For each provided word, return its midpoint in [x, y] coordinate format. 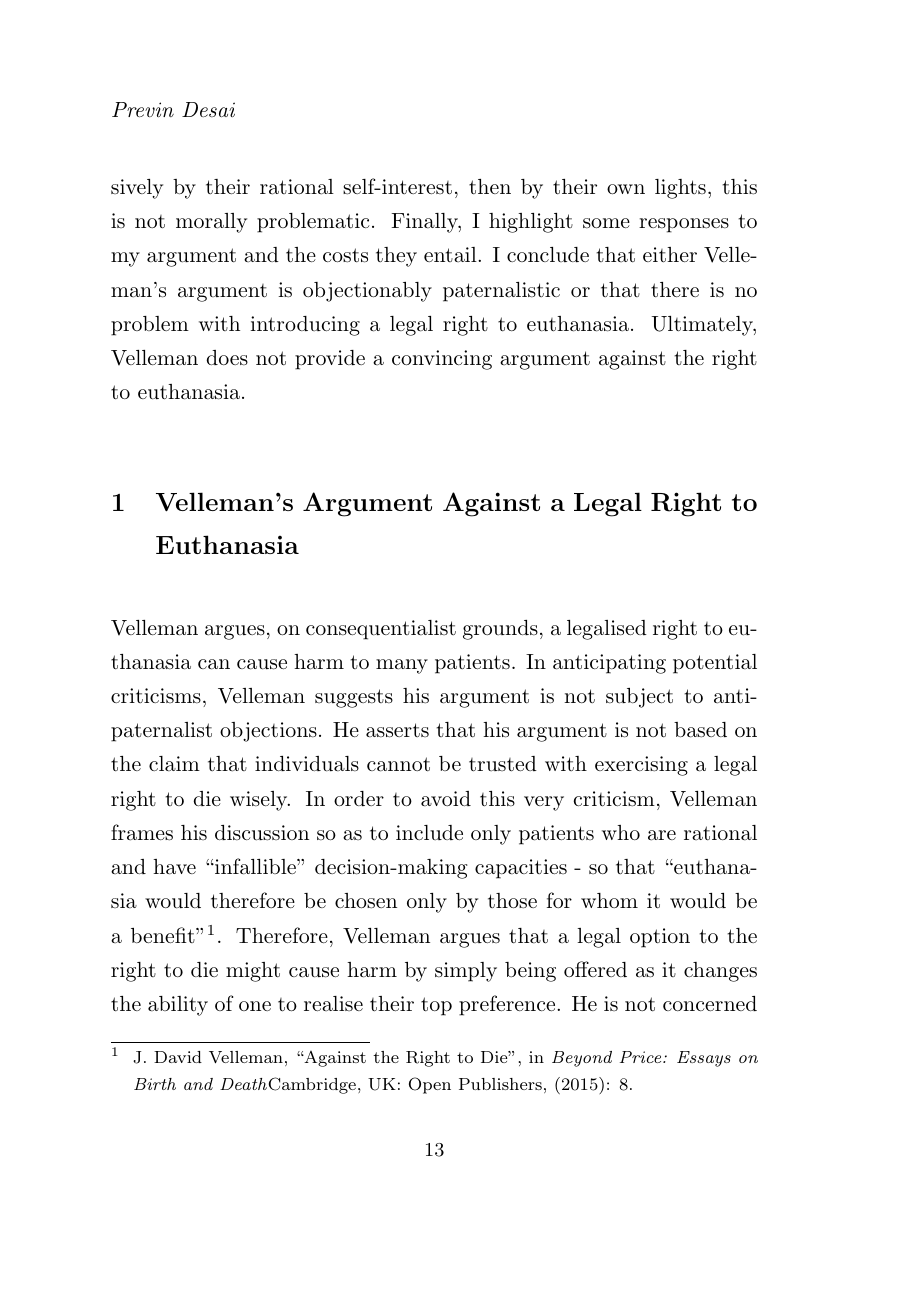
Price [642, 1057]
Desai [208, 109]
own [626, 189]
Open [430, 1085]
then [490, 187]
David [178, 1057]
